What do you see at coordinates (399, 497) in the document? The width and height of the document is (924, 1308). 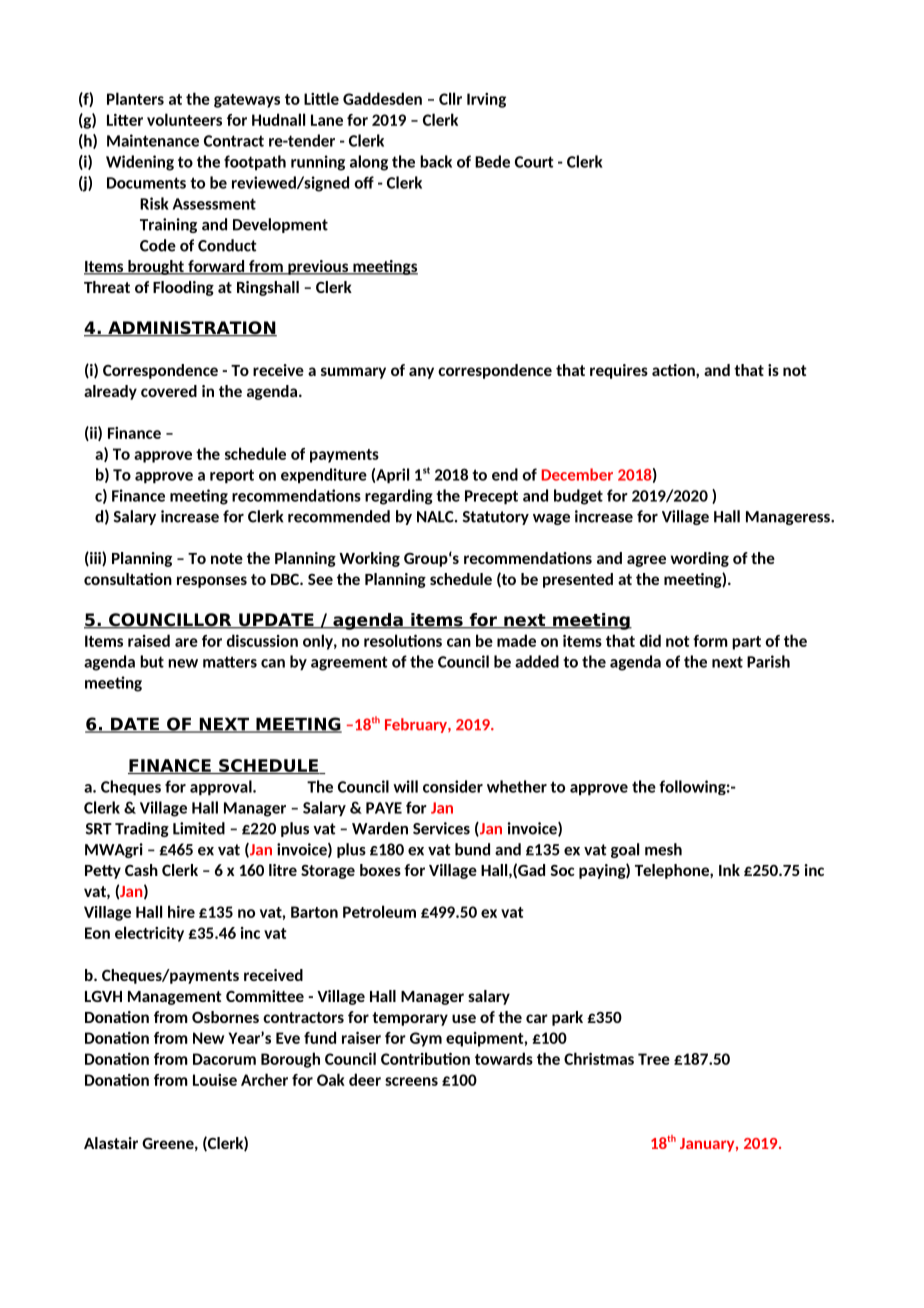 I see `regarding` at bounding box center [399, 497].
